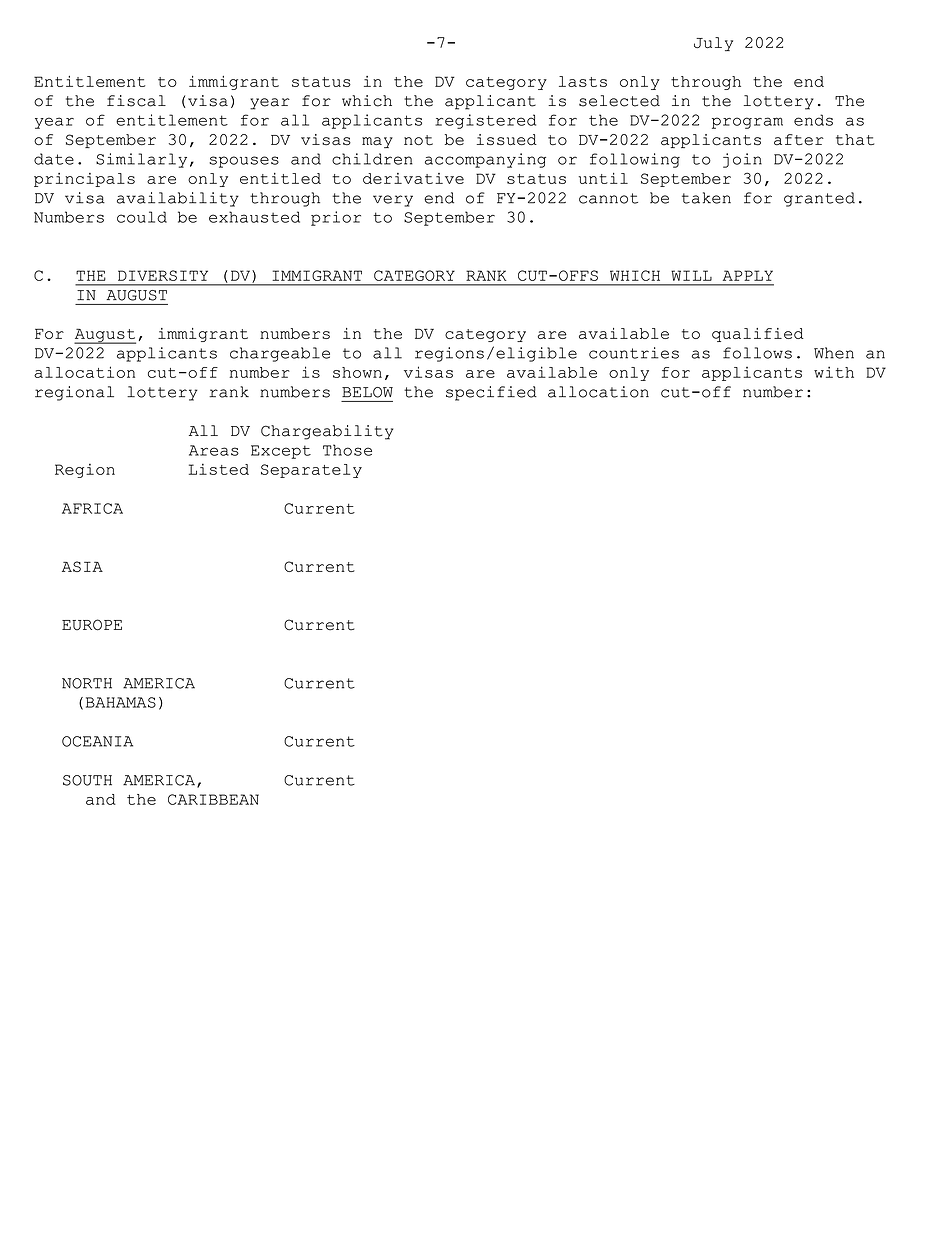 The image size is (952, 1233). Describe the element at coordinates (336, 218) in the page. I see `prior` at that location.
